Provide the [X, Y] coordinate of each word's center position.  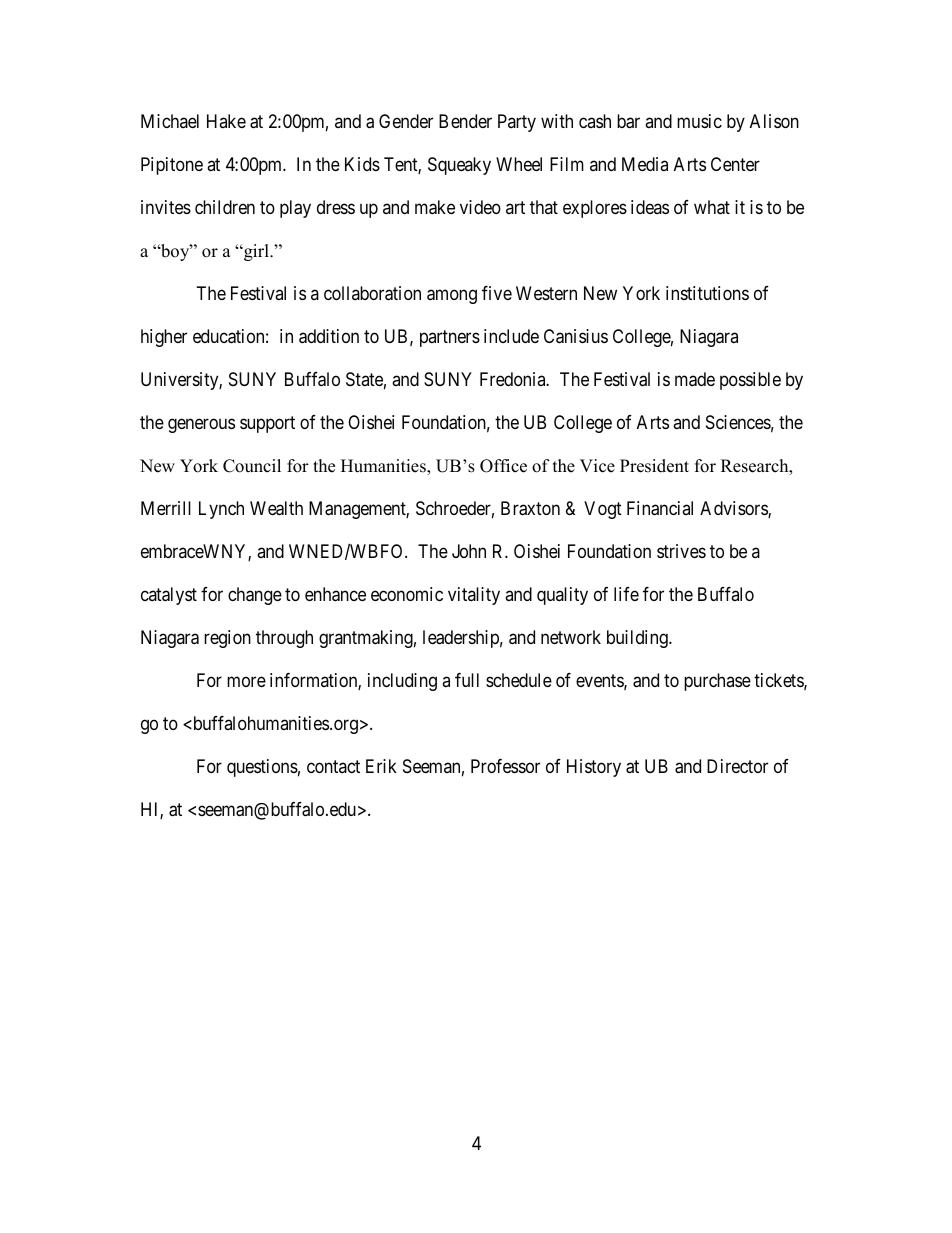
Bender [465, 121]
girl [256, 252]
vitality [474, 596]
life [626, 594]
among [452, 297]
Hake [226, 121]
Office [503, 466]
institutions [707, 293]
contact [333, 766]
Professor [505, 766]
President [654, 466]
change [255, 596]
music [699, 121]
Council [252, 466]
